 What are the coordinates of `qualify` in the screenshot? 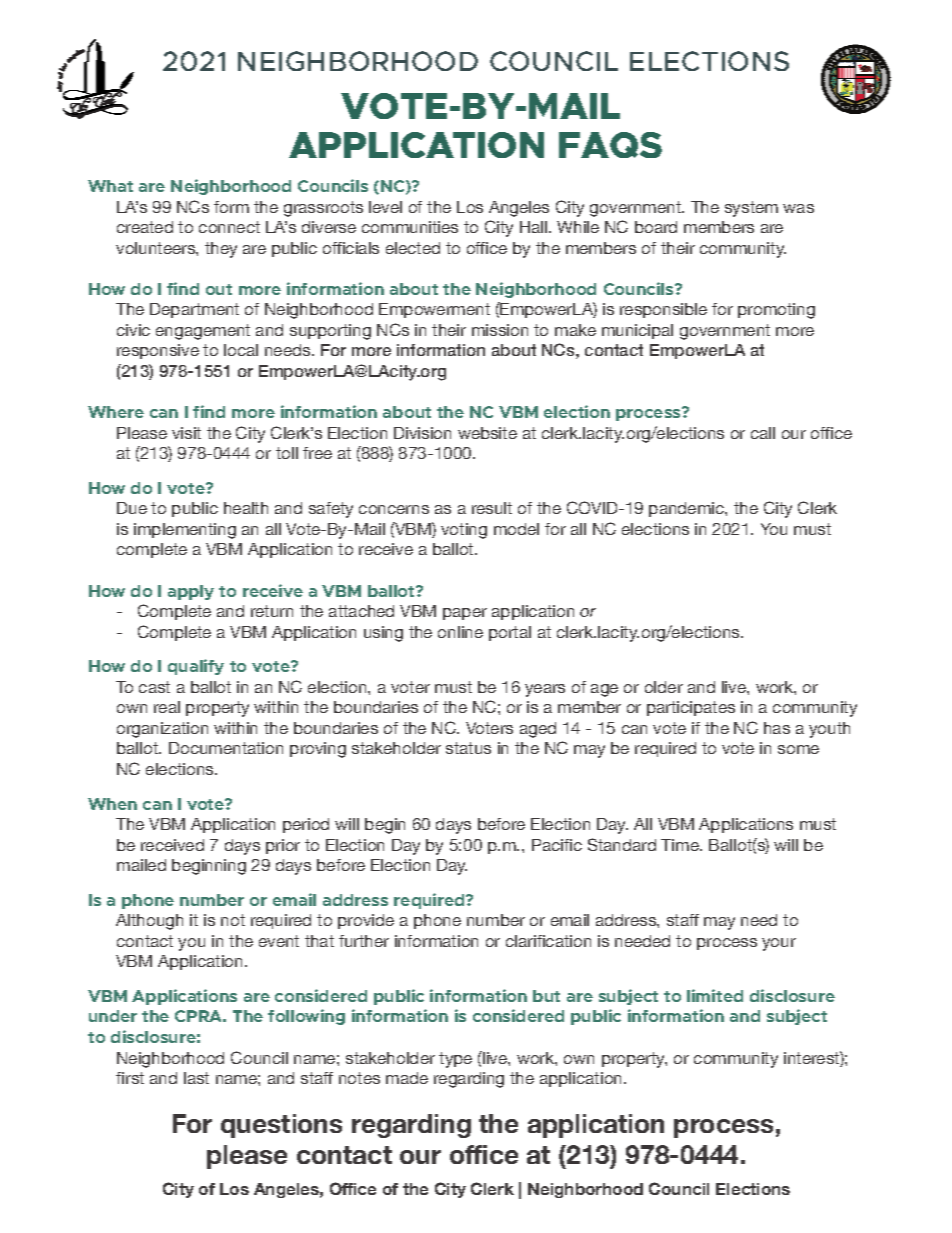 It's located at (196, 667).
